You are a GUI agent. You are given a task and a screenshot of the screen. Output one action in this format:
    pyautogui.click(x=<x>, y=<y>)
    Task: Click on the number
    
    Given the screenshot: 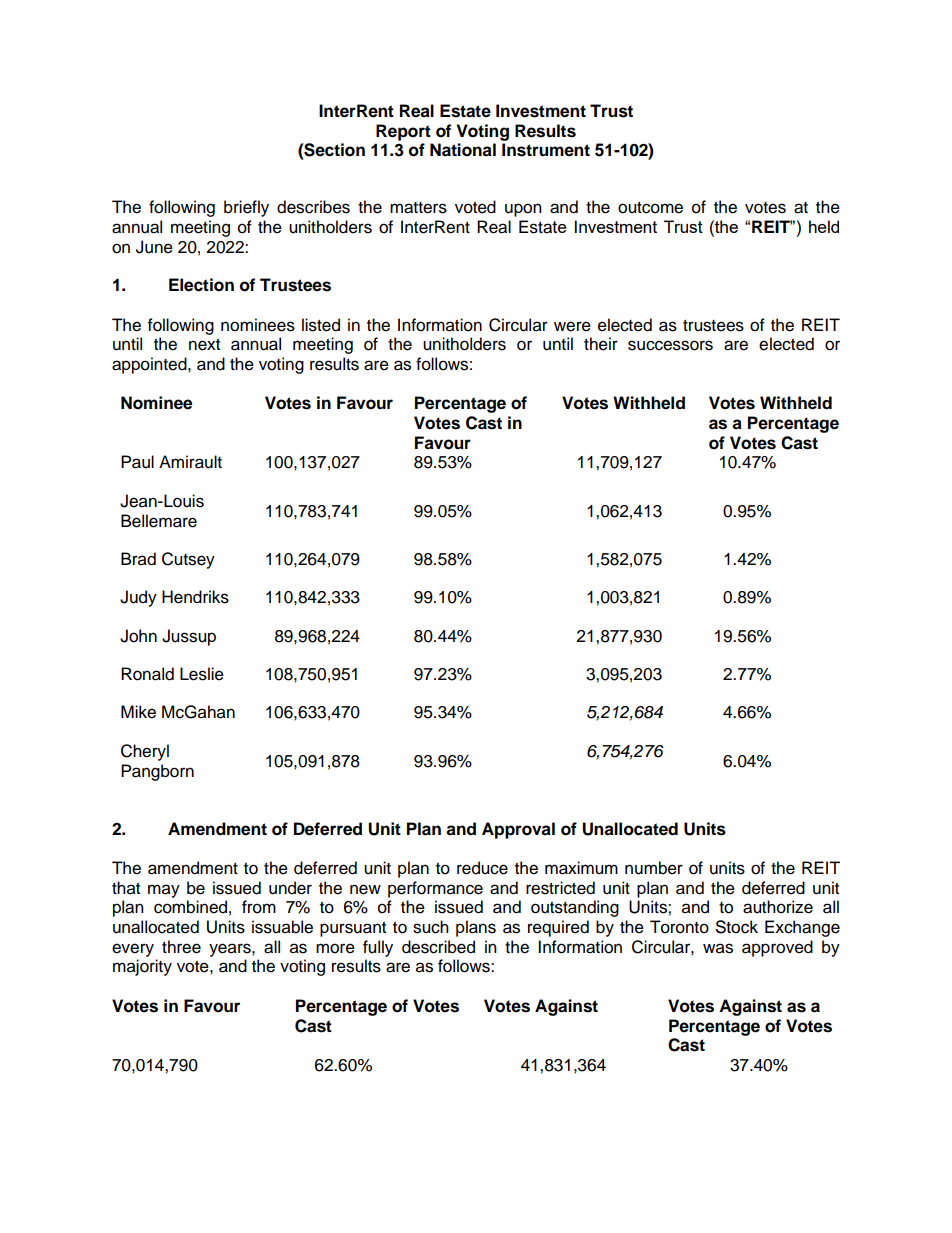 What is the action you would take?
    pyautogui.click(x=654, y=868)
